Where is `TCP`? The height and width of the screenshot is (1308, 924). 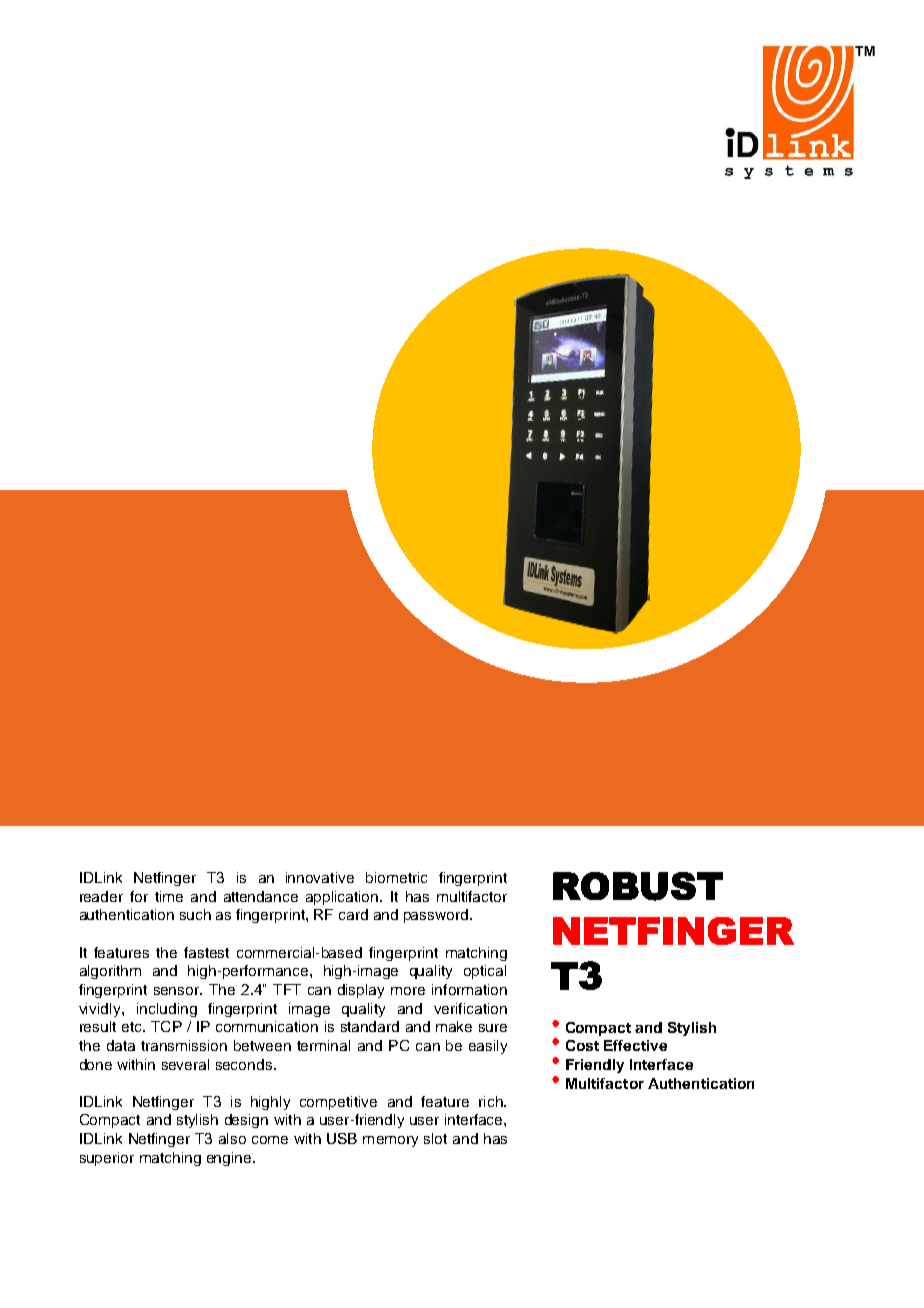
TCP is located at coordinates (166, 1026).
